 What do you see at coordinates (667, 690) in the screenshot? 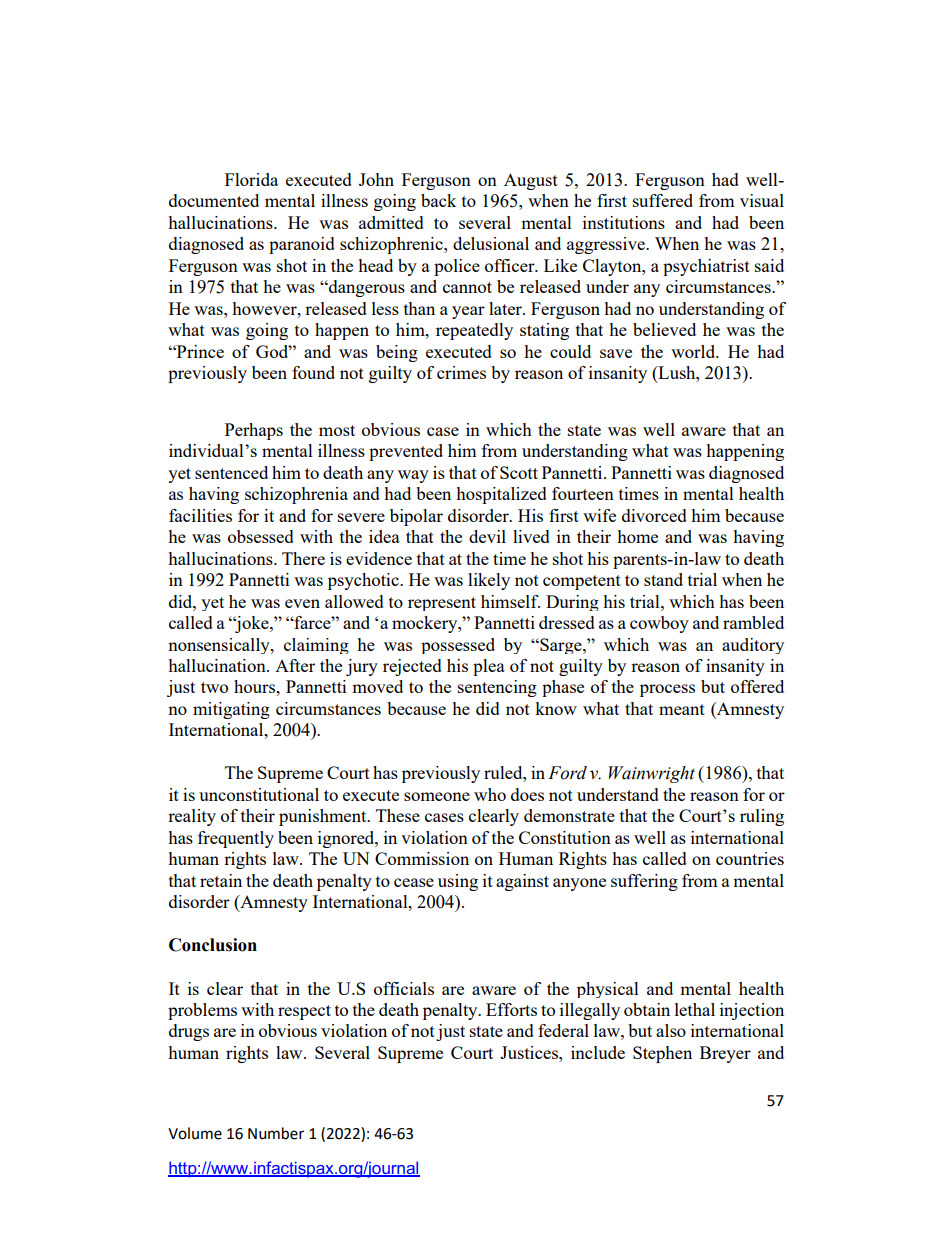
I see `process` at bounding box center [667, 690].
